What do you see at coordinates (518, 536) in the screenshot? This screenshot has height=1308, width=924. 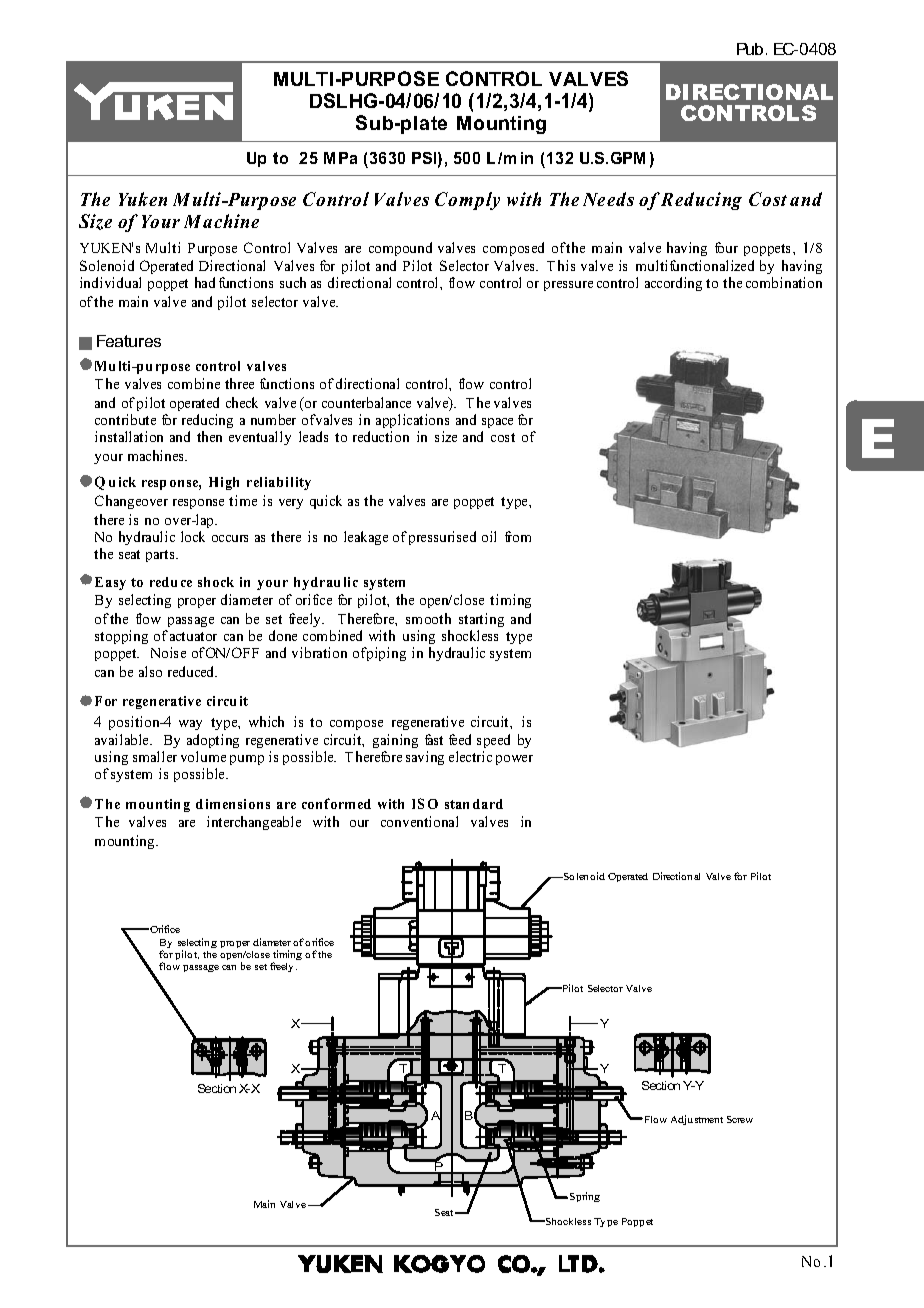 I see `from` at bounding box center [518, 536].
